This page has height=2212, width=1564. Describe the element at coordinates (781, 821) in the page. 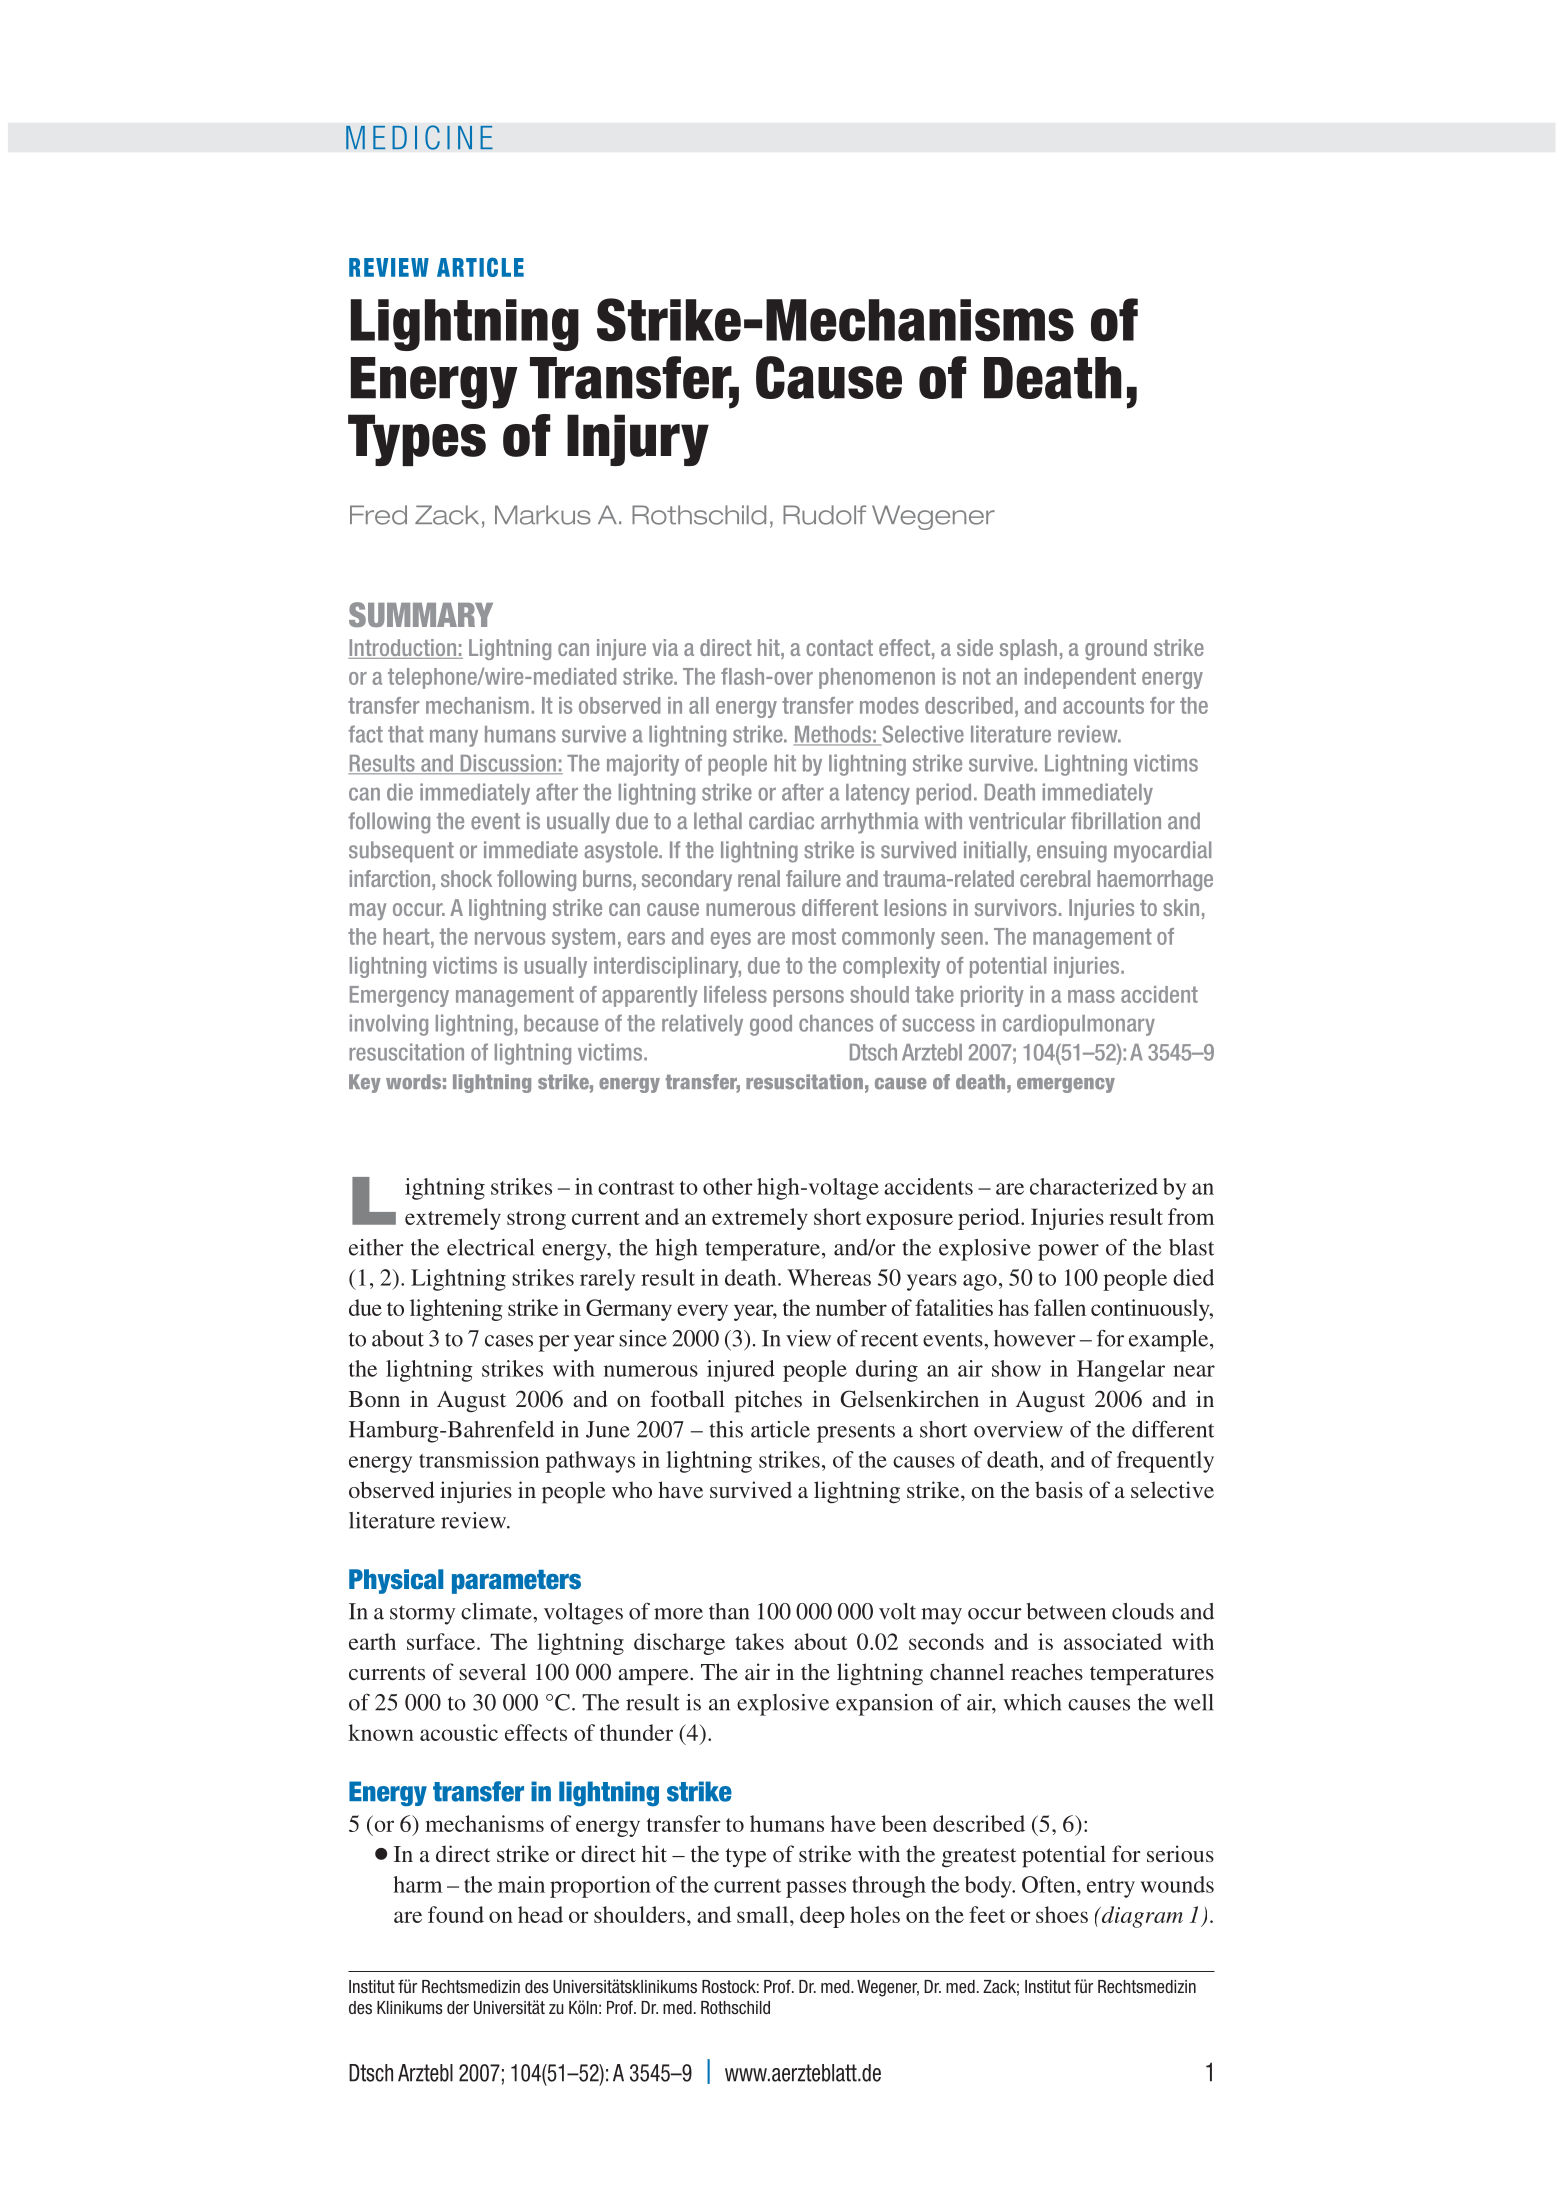

I see `cardiac` at that location.
